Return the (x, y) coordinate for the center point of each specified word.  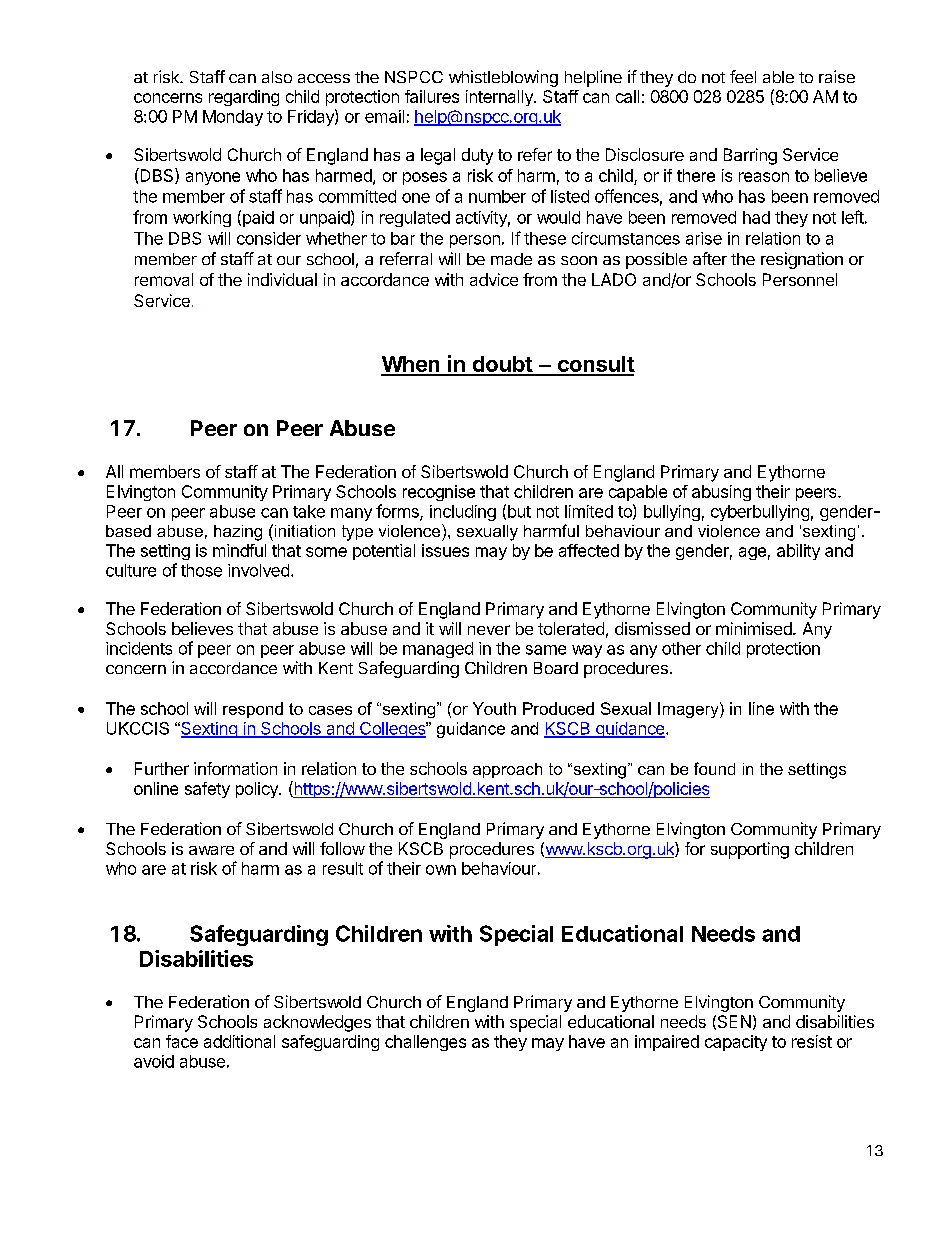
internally (500, 98)
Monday (233, 118)
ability (798, 552)
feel (743, 76)
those (201, 570)
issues (445, 550)
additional (239, 1041)
